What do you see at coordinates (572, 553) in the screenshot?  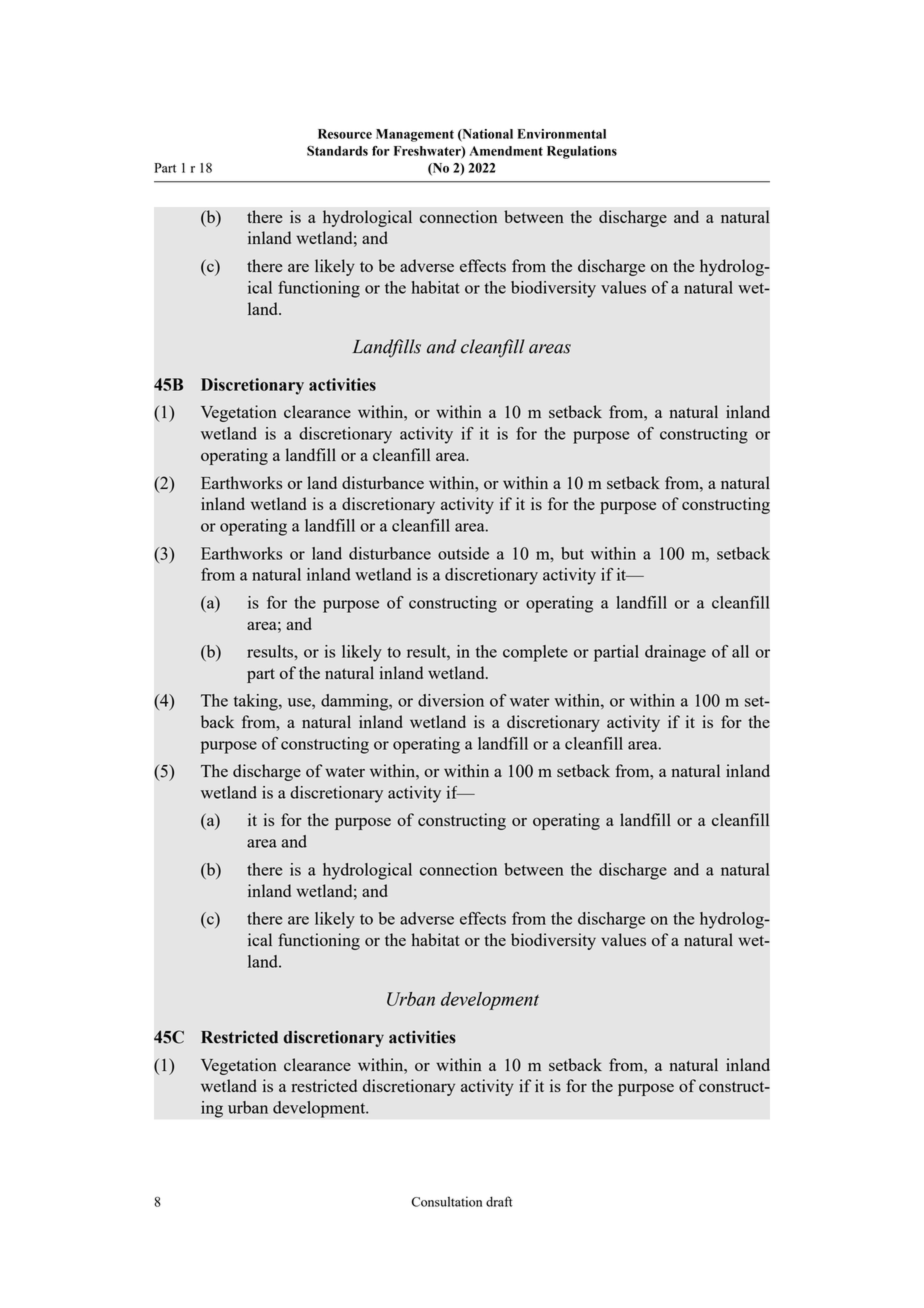 I see `but` at bounding box center [572, 553].
